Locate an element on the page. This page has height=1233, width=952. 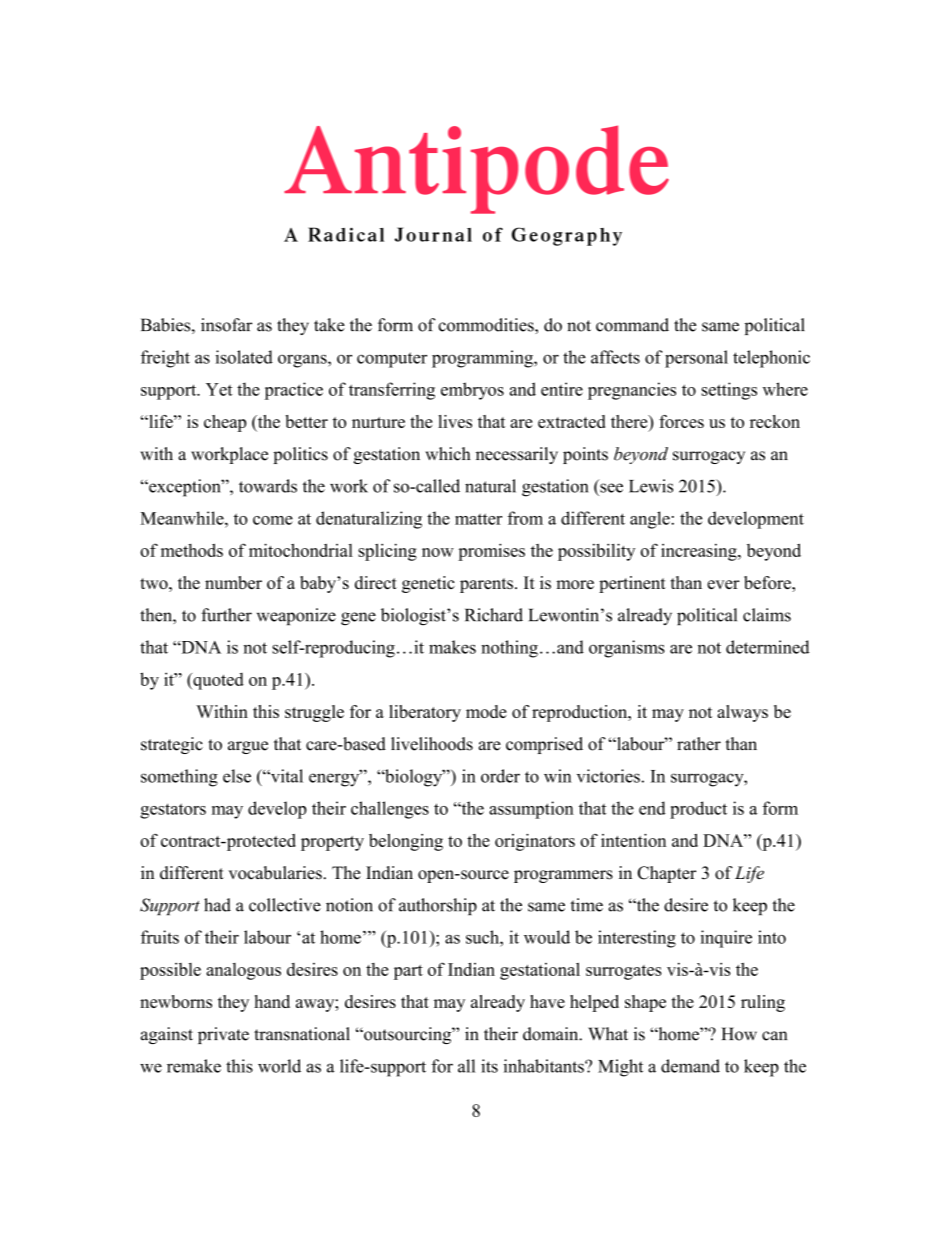
How is located at coordinates (739, 1034).
